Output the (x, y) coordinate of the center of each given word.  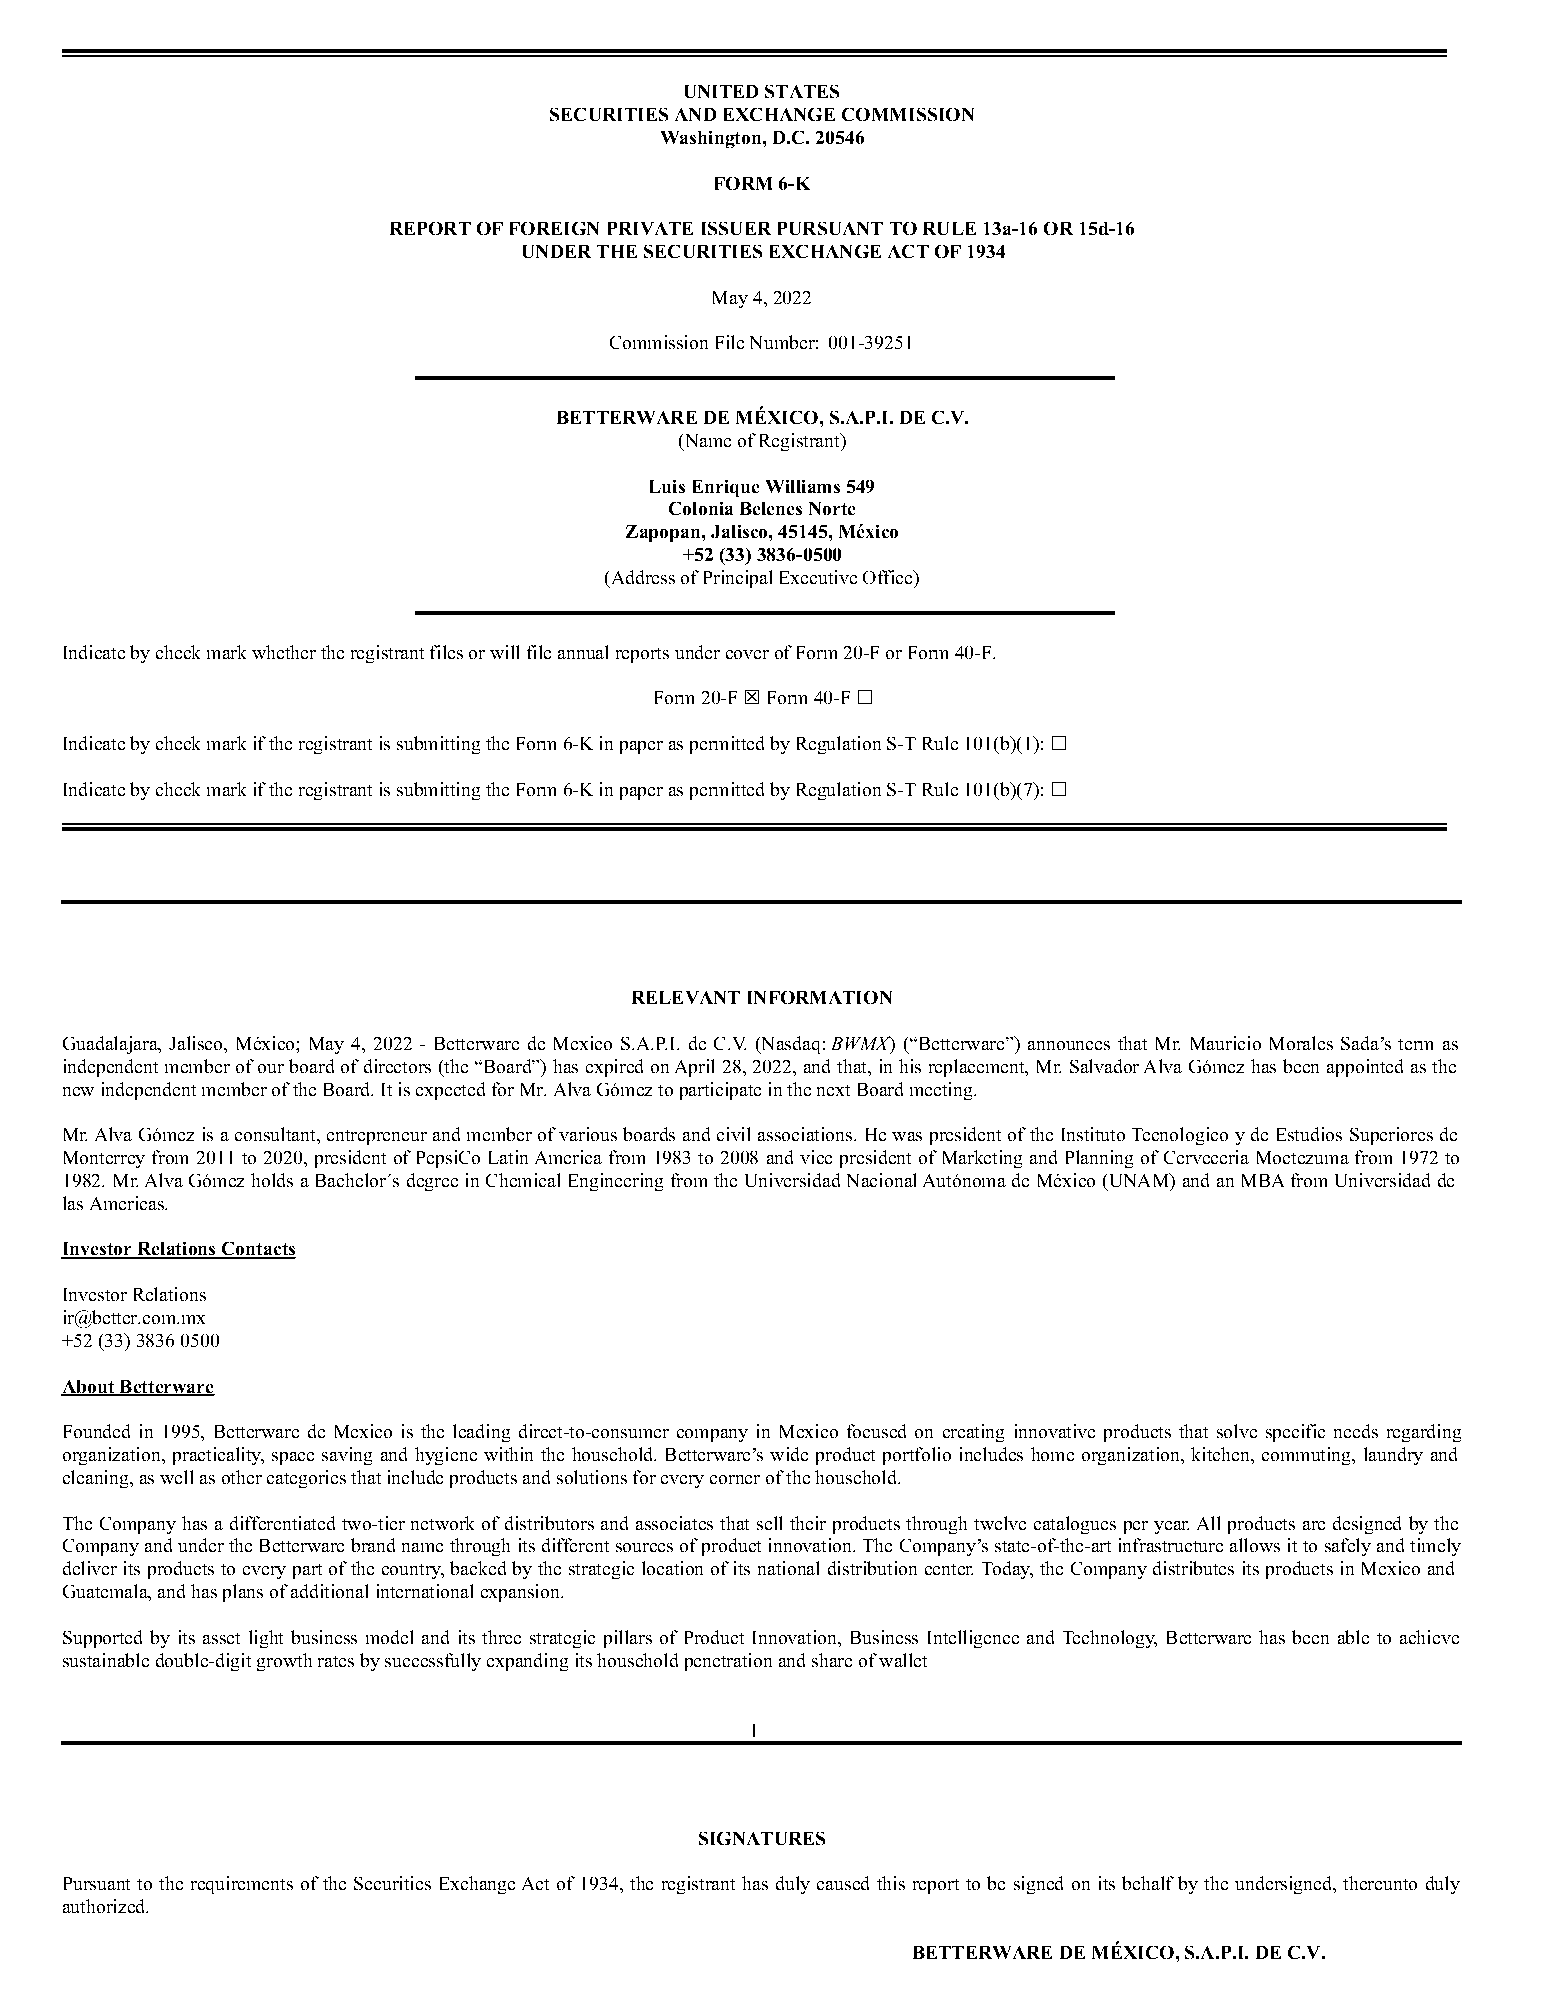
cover (747, 654)
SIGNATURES (762, 1838)
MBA (1263, 1180)
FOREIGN (554, 228)
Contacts (257, 1250)
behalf (1148, 1883)
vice (816, 1157)
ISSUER (736, 228)
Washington (712, 139)
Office (889, 577)
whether (284, 652)
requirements (242, 1885)
